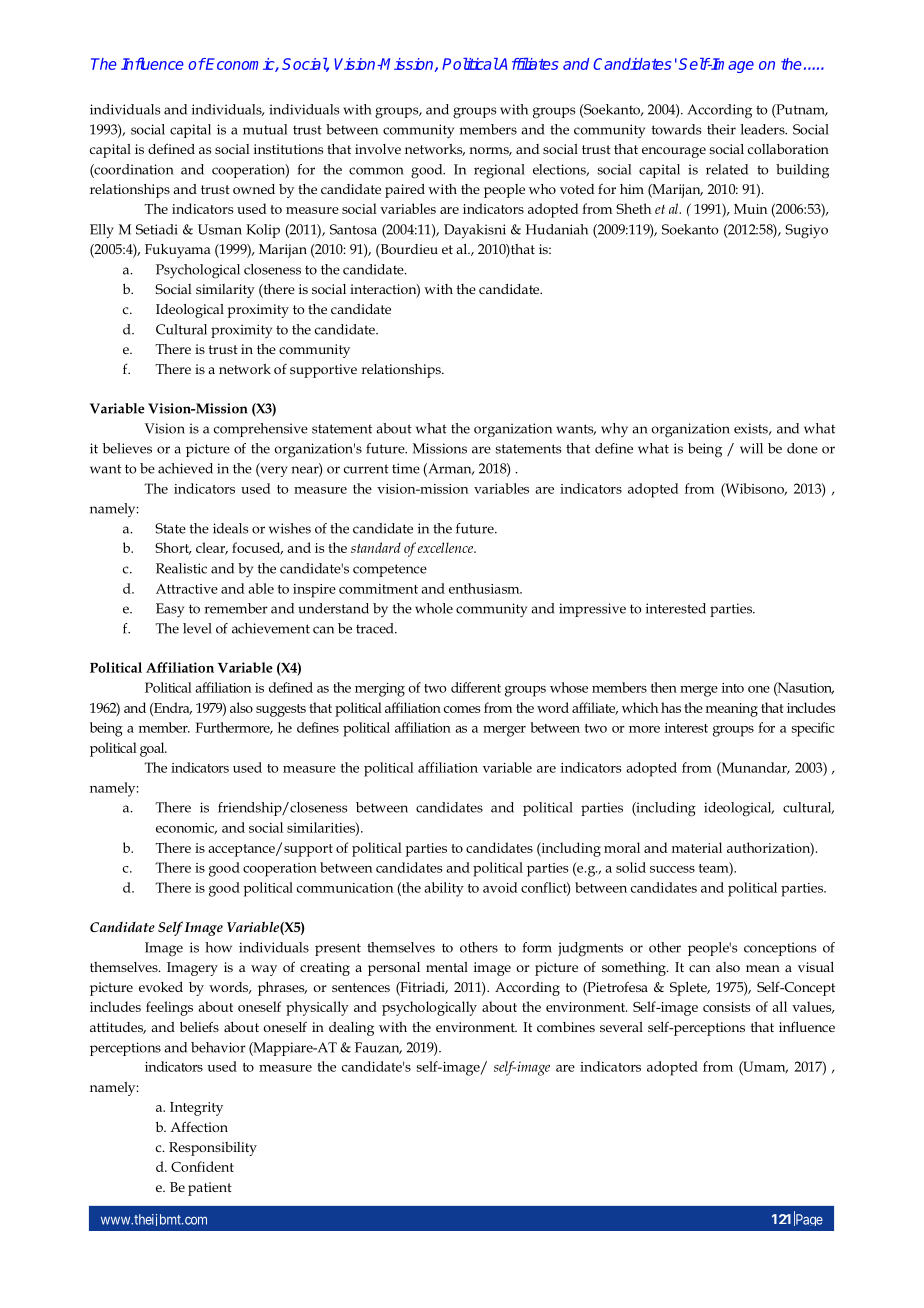  I want to click on related, so click(727, 169).
